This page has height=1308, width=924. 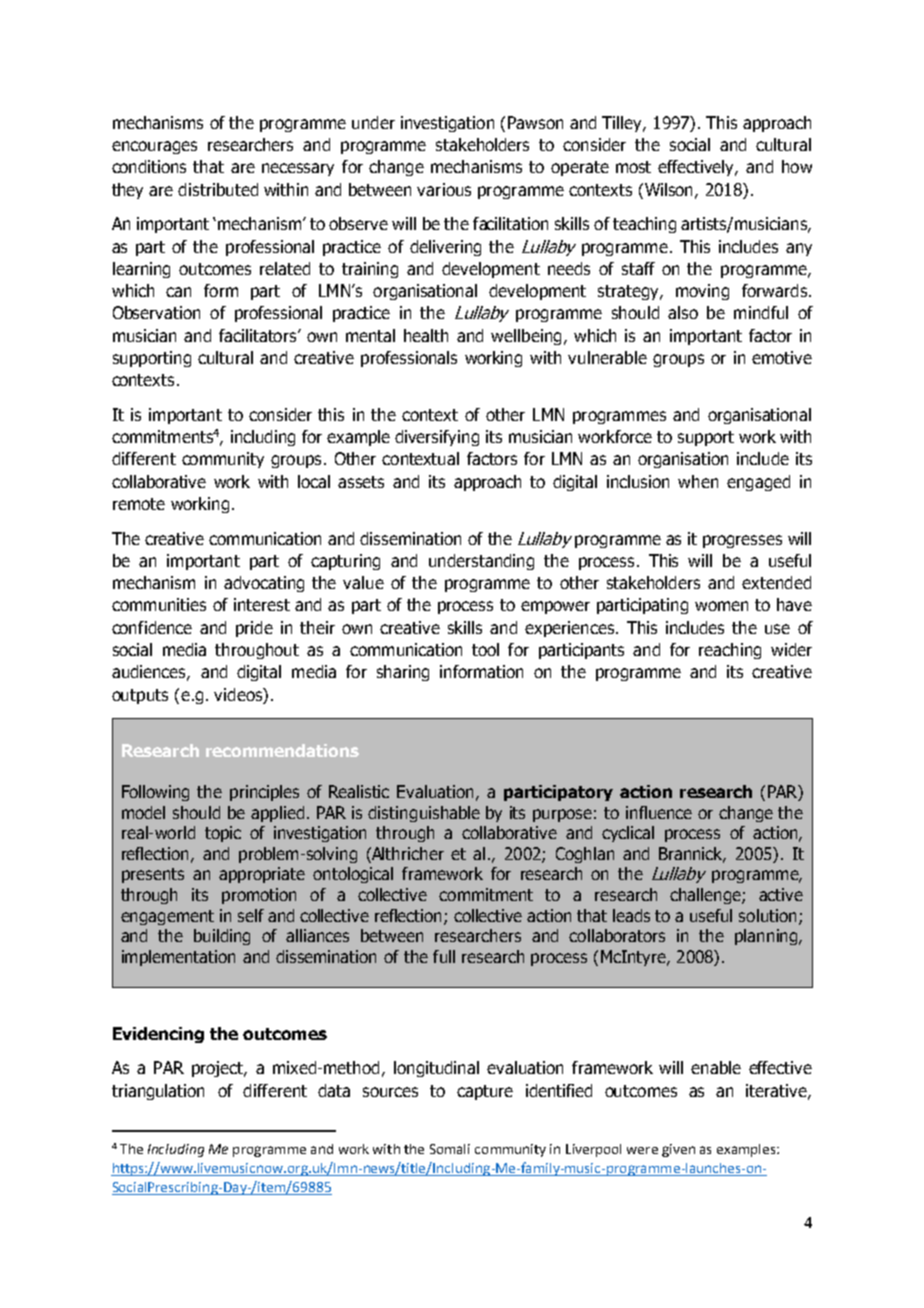 What do you see at coordinates (730, 651) in the page?
I see `reaching` at bounding box center [730, 651].
